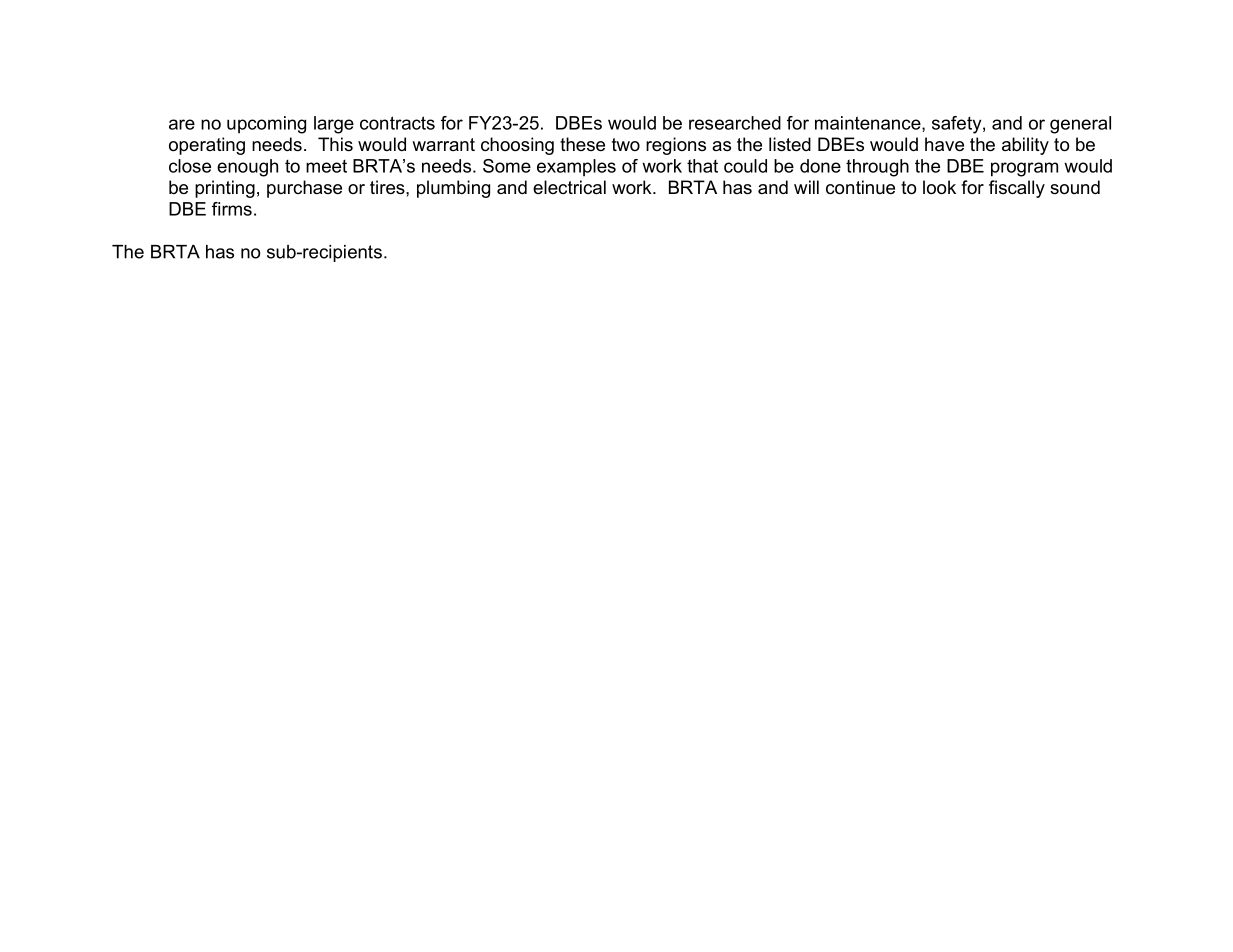 This page has width=1233, height=952. Describe the element at coordinates (207, 146) in the page. I see `operating` at that location.
